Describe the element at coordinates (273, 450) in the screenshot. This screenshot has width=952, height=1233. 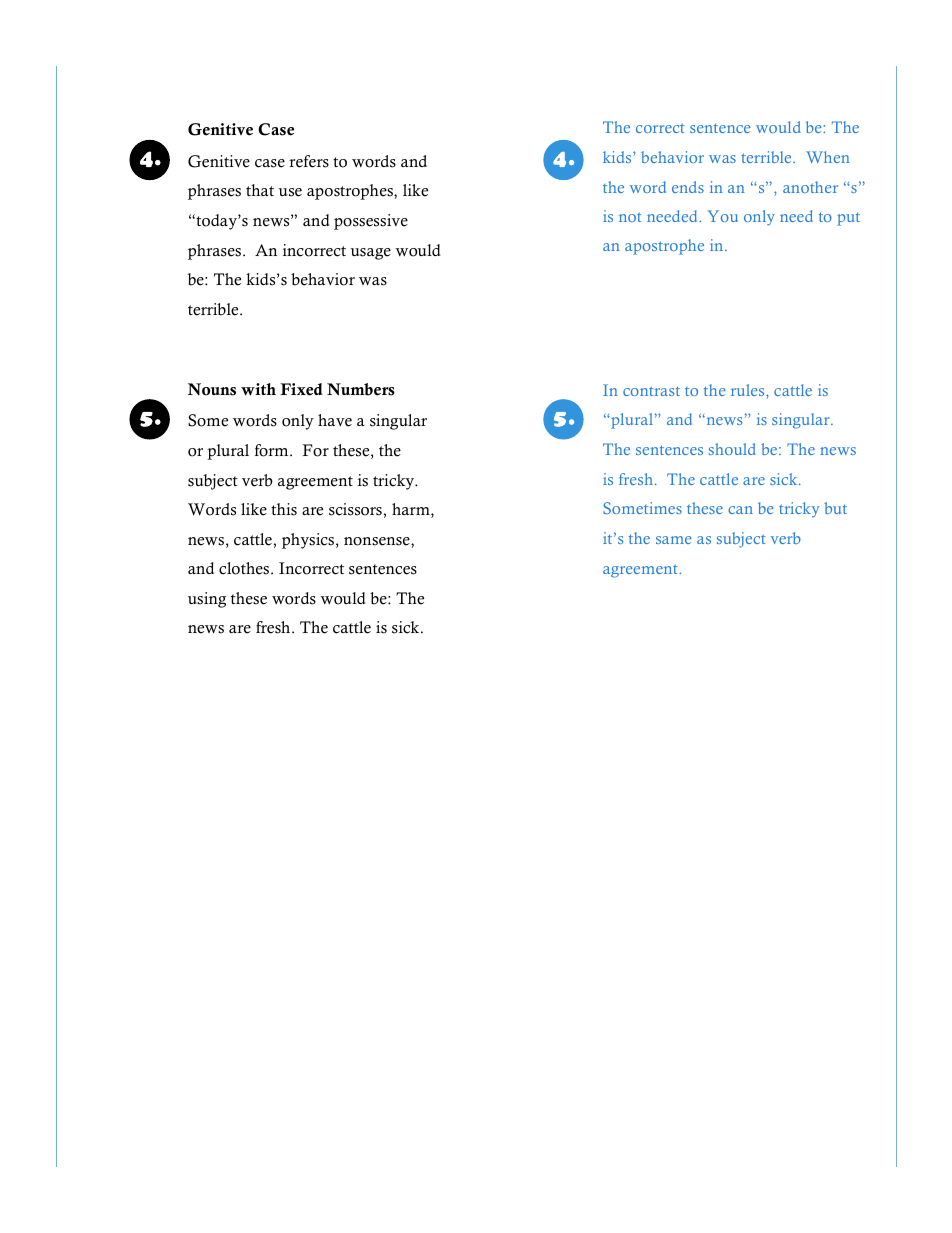
I see `form` at that location.
